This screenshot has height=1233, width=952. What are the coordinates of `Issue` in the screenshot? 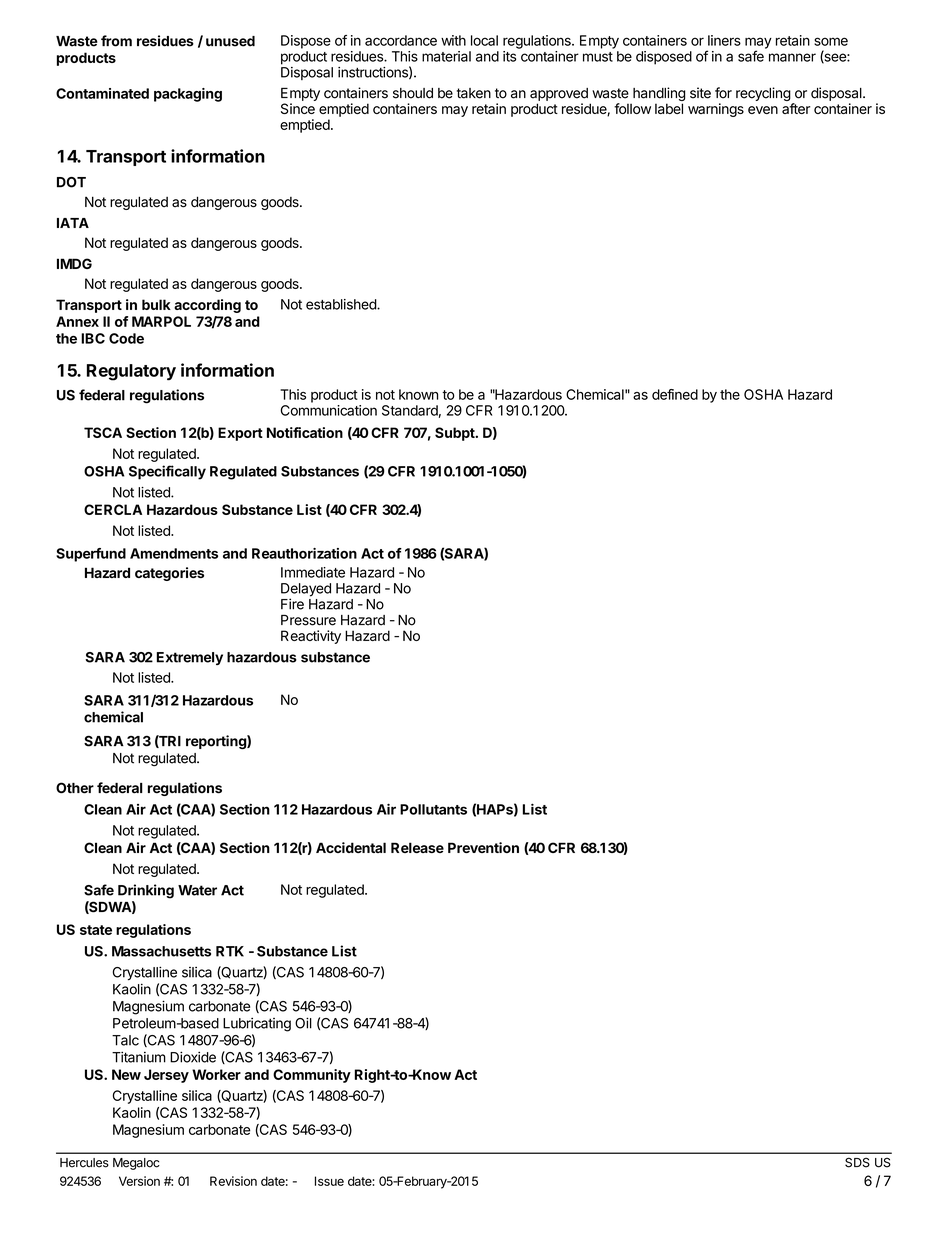 It's located at (329, 1181).
